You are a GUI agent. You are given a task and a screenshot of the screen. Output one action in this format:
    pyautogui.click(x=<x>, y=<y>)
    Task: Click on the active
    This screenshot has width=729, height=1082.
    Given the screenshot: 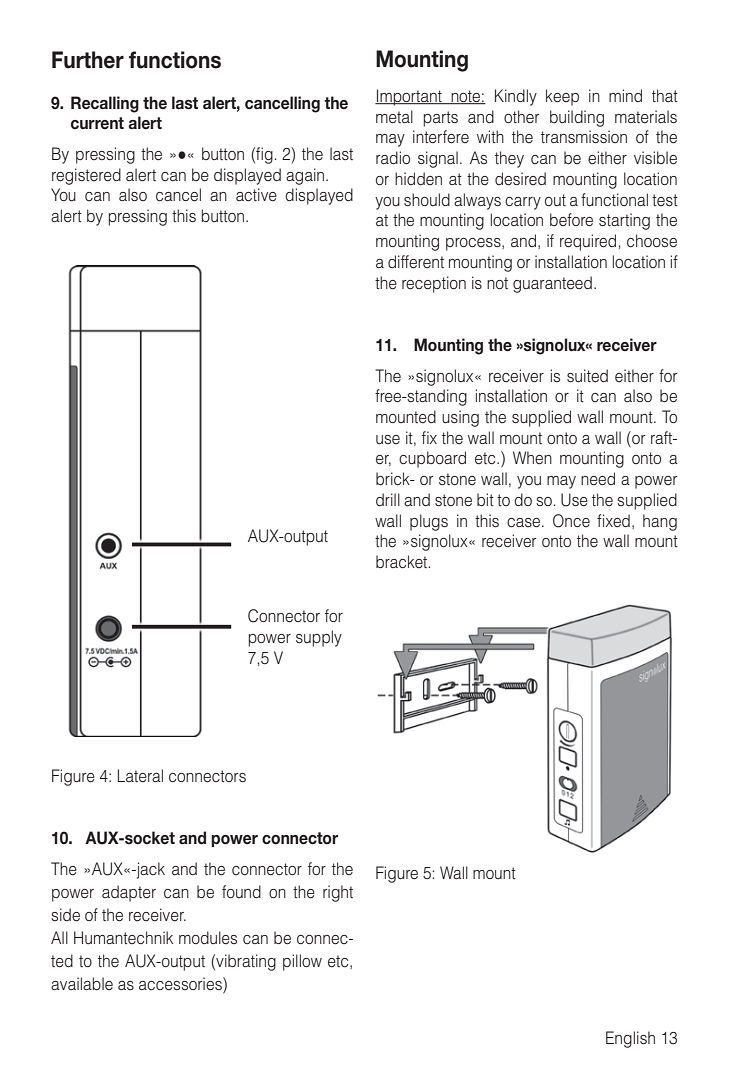 What is the action you would take?
    pyautogui.click(x=256, y=195)
